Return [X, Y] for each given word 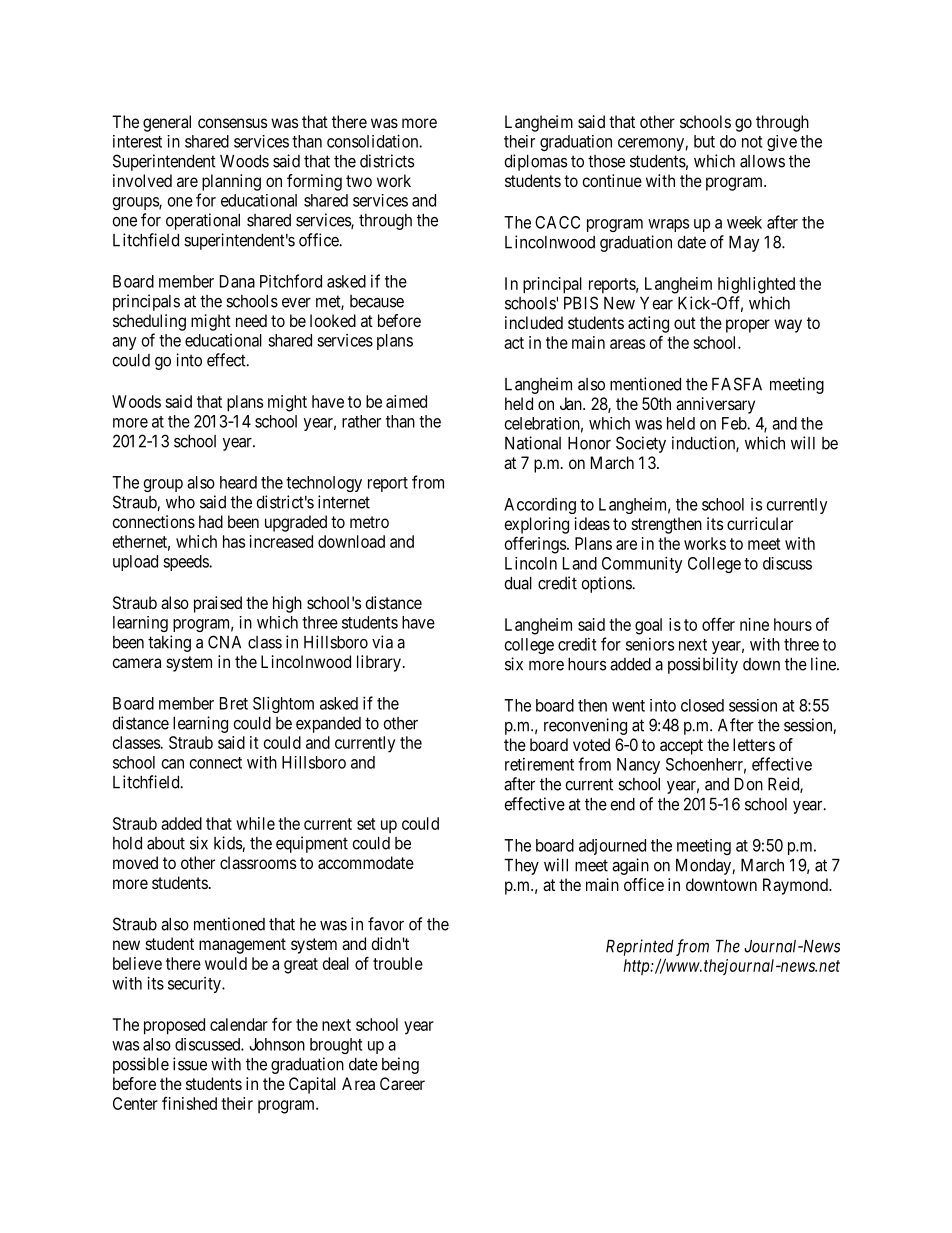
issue [190, 1064]
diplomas [535, 162]
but [704, 141]
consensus [232, 123]
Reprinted [640, 947]
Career [402, 1083]
